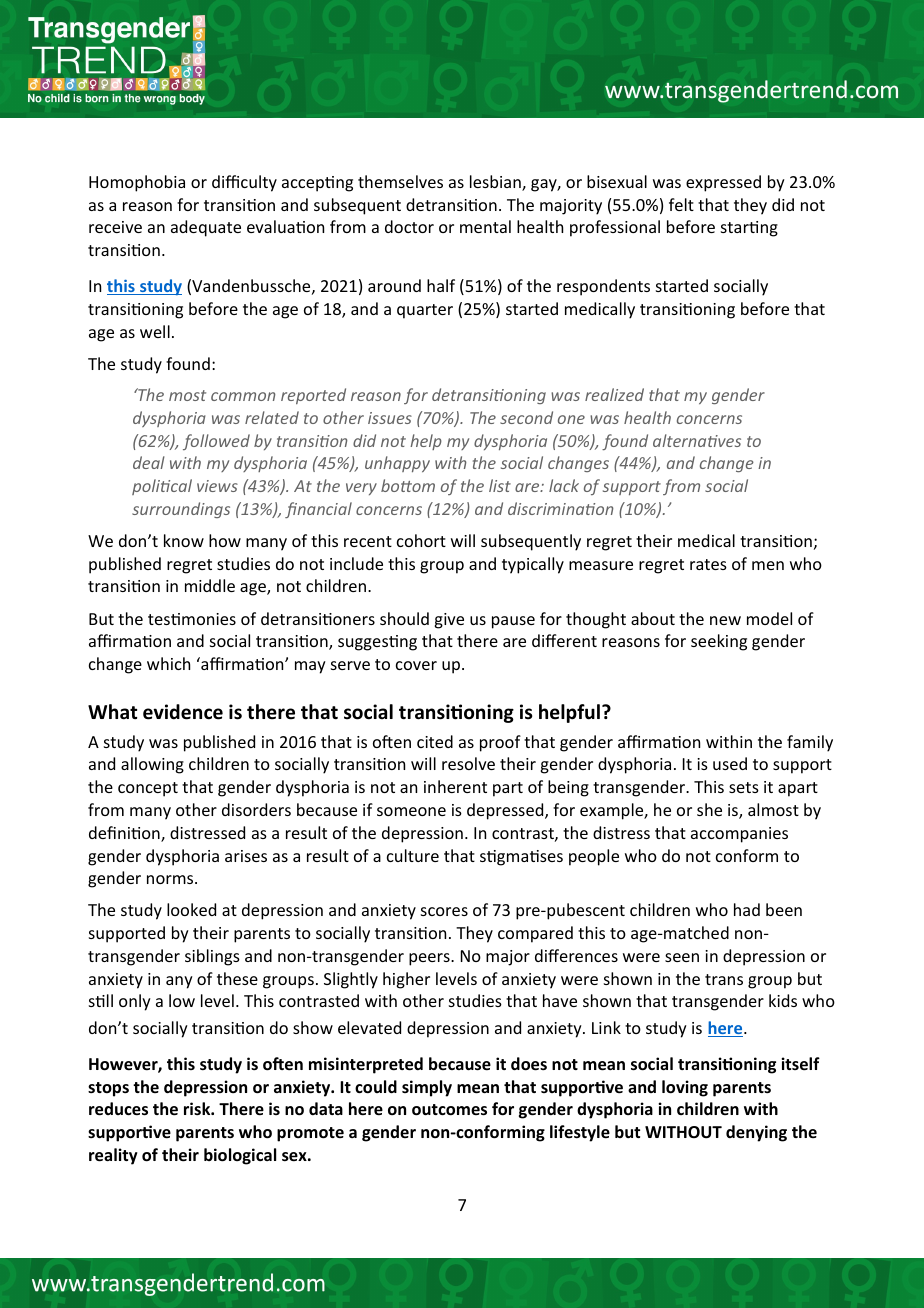 The width and height of the screenshot is (924, 1308). What do you see at coordinates (206, 228) in the screenshot?
I see `adequate` at bounding box center [206, 228].
